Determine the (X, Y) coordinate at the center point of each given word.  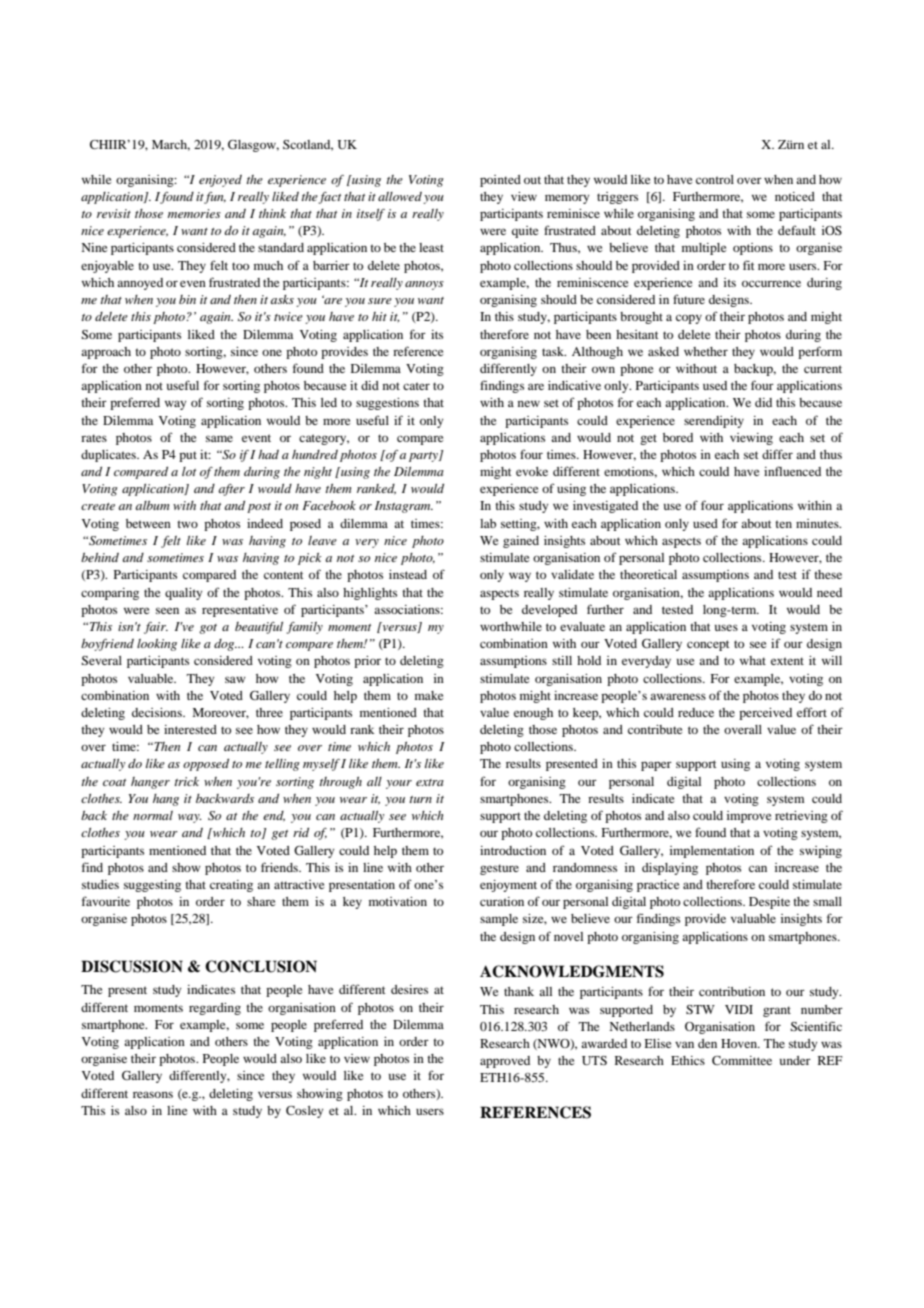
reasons (153, 1094)
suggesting (152, 886)
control (715, 179)
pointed (500, 181)
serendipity (714, 422)
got (208, 629)
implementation (712, 852)
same (219, 438)
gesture (499, 869)
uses (726, 627)
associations (408, 609)
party (424, 457)
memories (194, 213)
